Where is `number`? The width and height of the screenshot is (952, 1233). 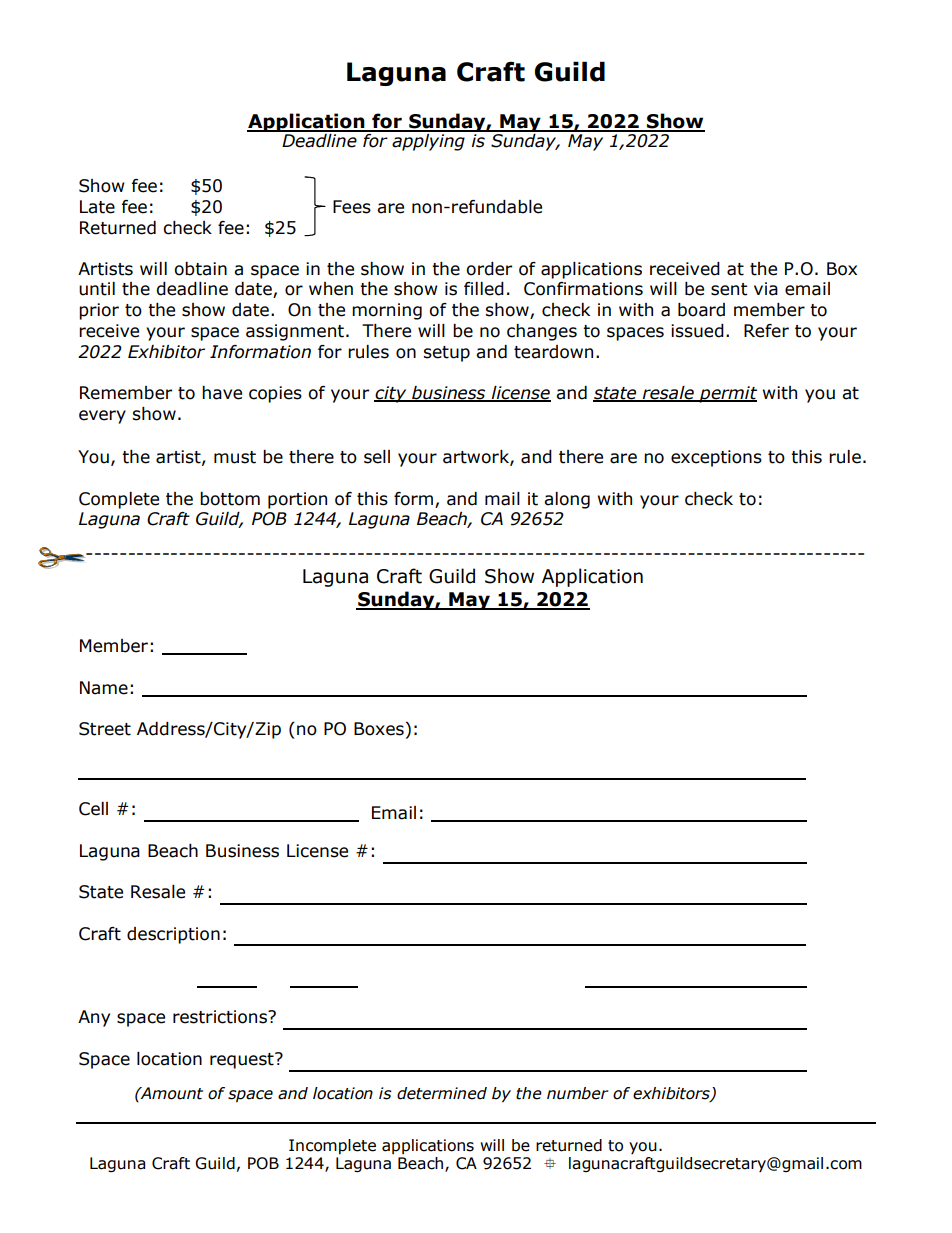 number is located at coordinates (577, 1093).
